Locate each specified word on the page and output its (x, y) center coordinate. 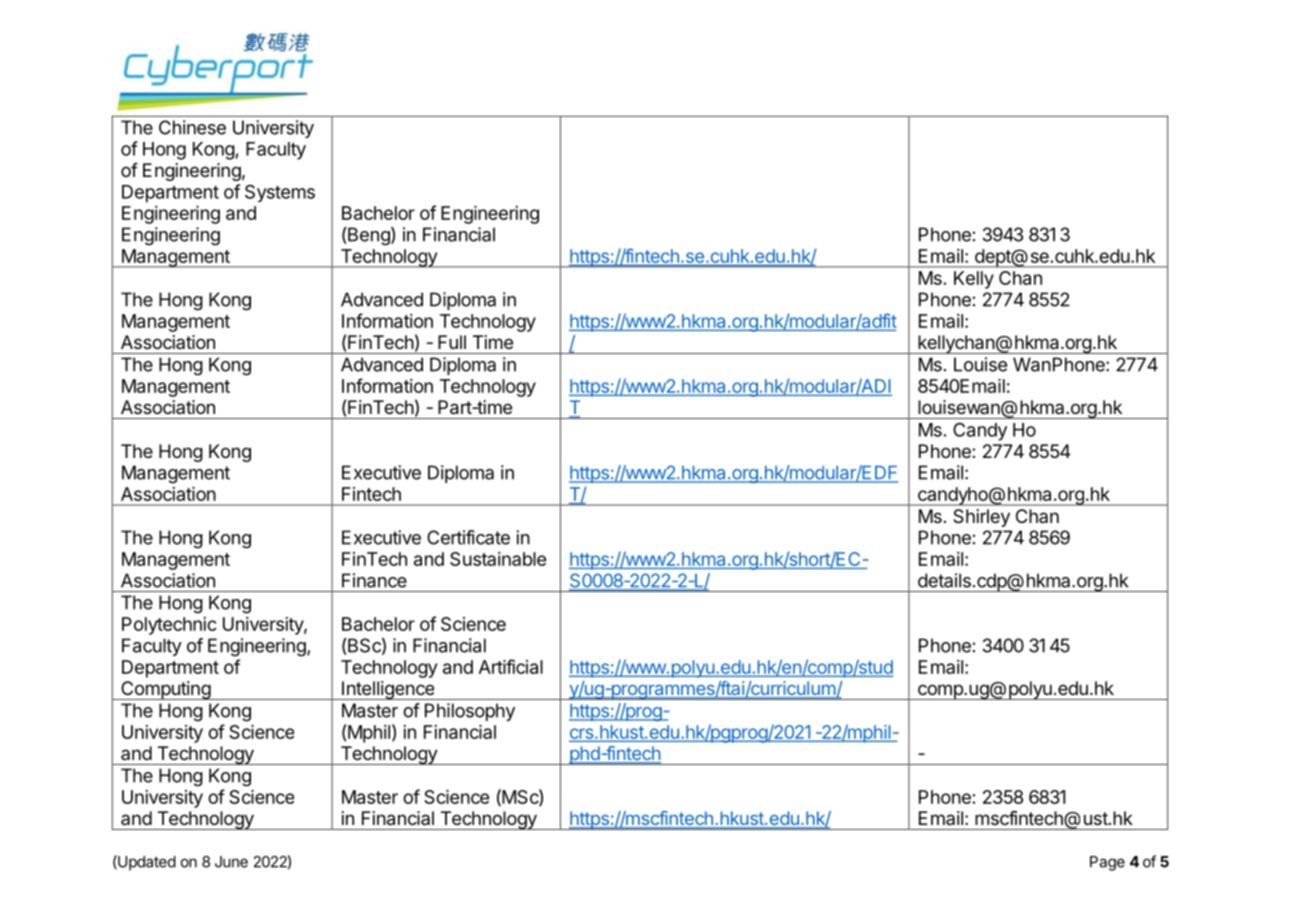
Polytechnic (169, 626)
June (231, 862)
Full (452, 342)
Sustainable (498, 559)
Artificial (511, 666)
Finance (374, 580)
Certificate (468, 537)
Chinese (192, 127)
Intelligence (388, 690)
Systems (280, 193)
